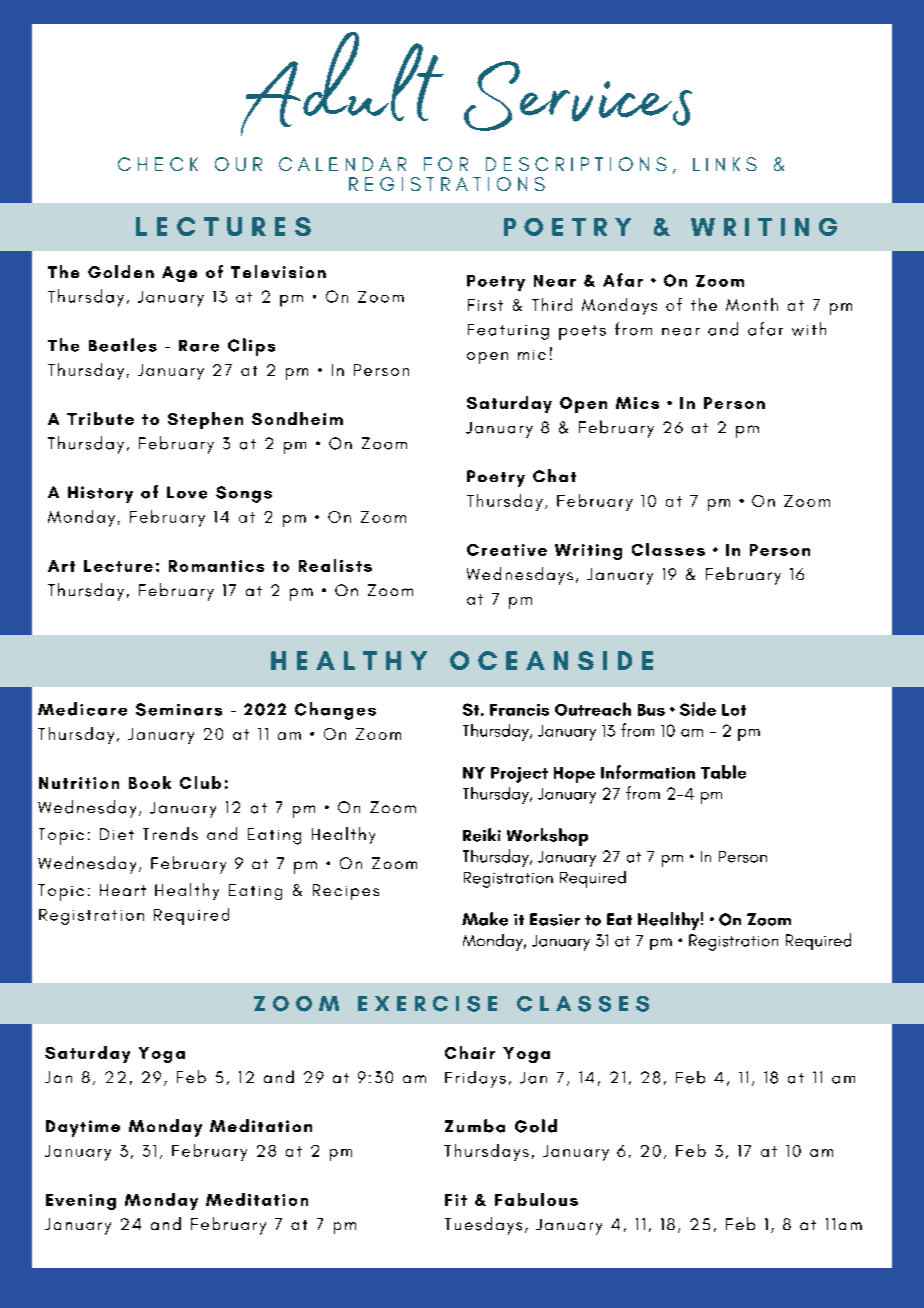  Describe the element at coordinates (555, 919) in the screenshot. I see `Easier` at that location.
